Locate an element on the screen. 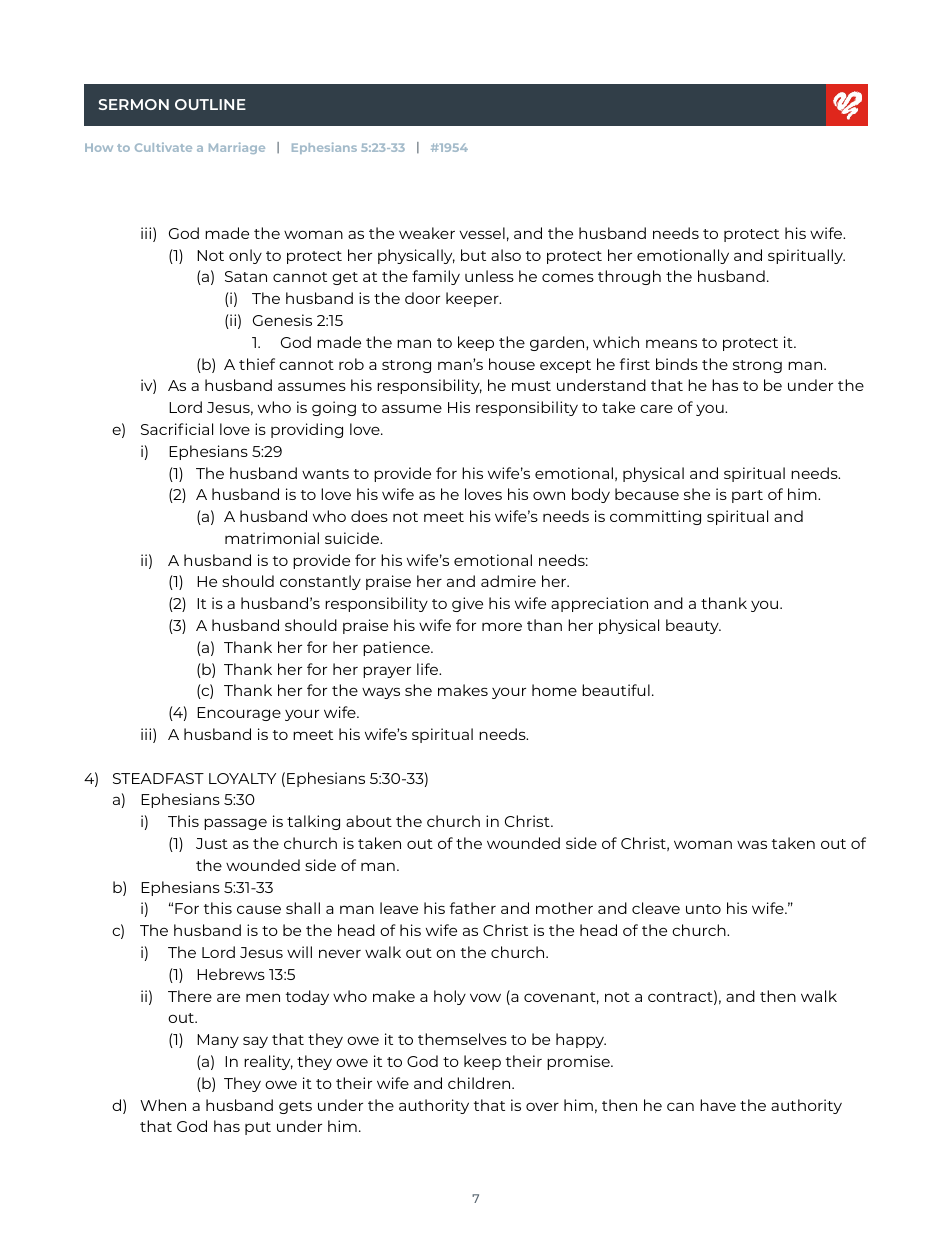 This screenshot has height=1233, width=952. weaker is located at coordinates (427, 233).
